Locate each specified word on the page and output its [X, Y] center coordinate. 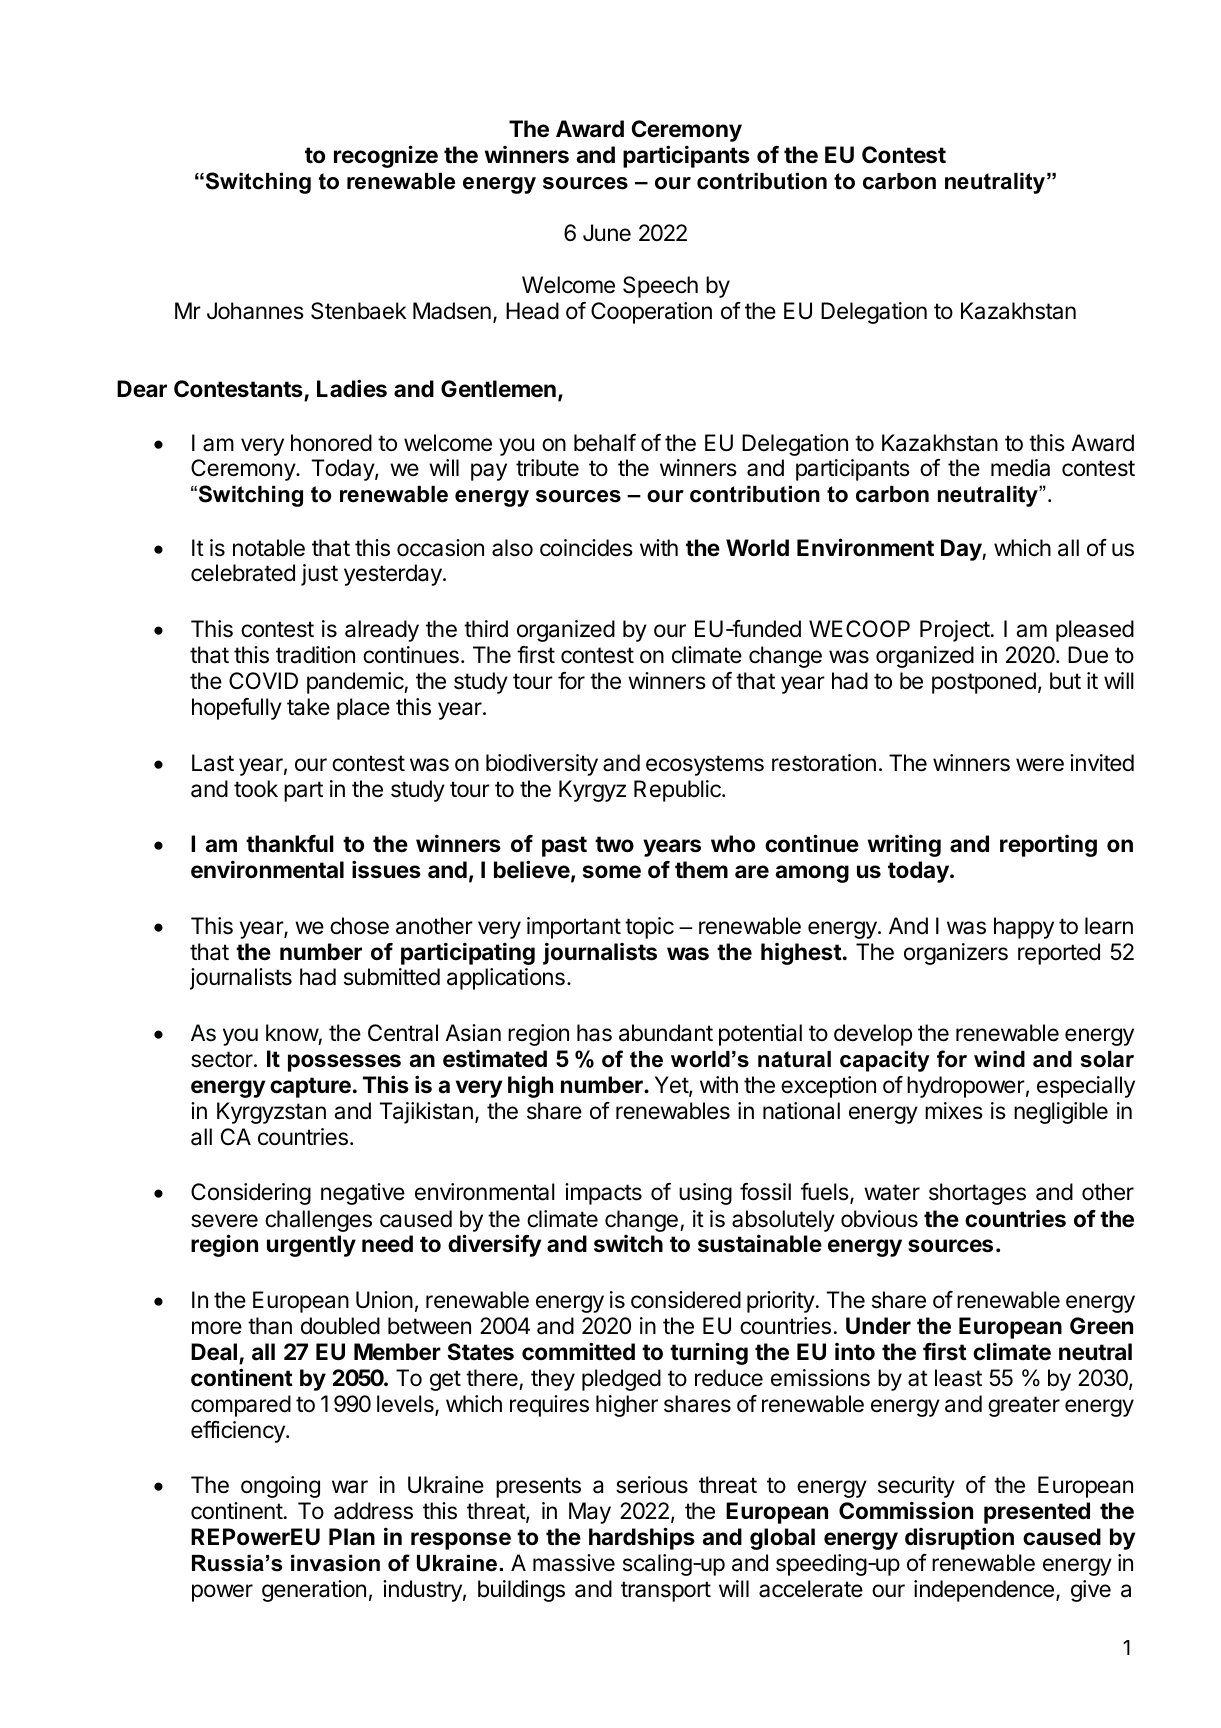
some [612, 872]
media [1020, 468]
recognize [386, 156]
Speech [660, 287]
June [607, 233]
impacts [603, 1194]
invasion [335, 1563]
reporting [1048, 846]
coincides [586, 548]
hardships [642, 1538]
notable [269, 548]
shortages [977, 1194]
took [256, 789]
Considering [251, 1194]
